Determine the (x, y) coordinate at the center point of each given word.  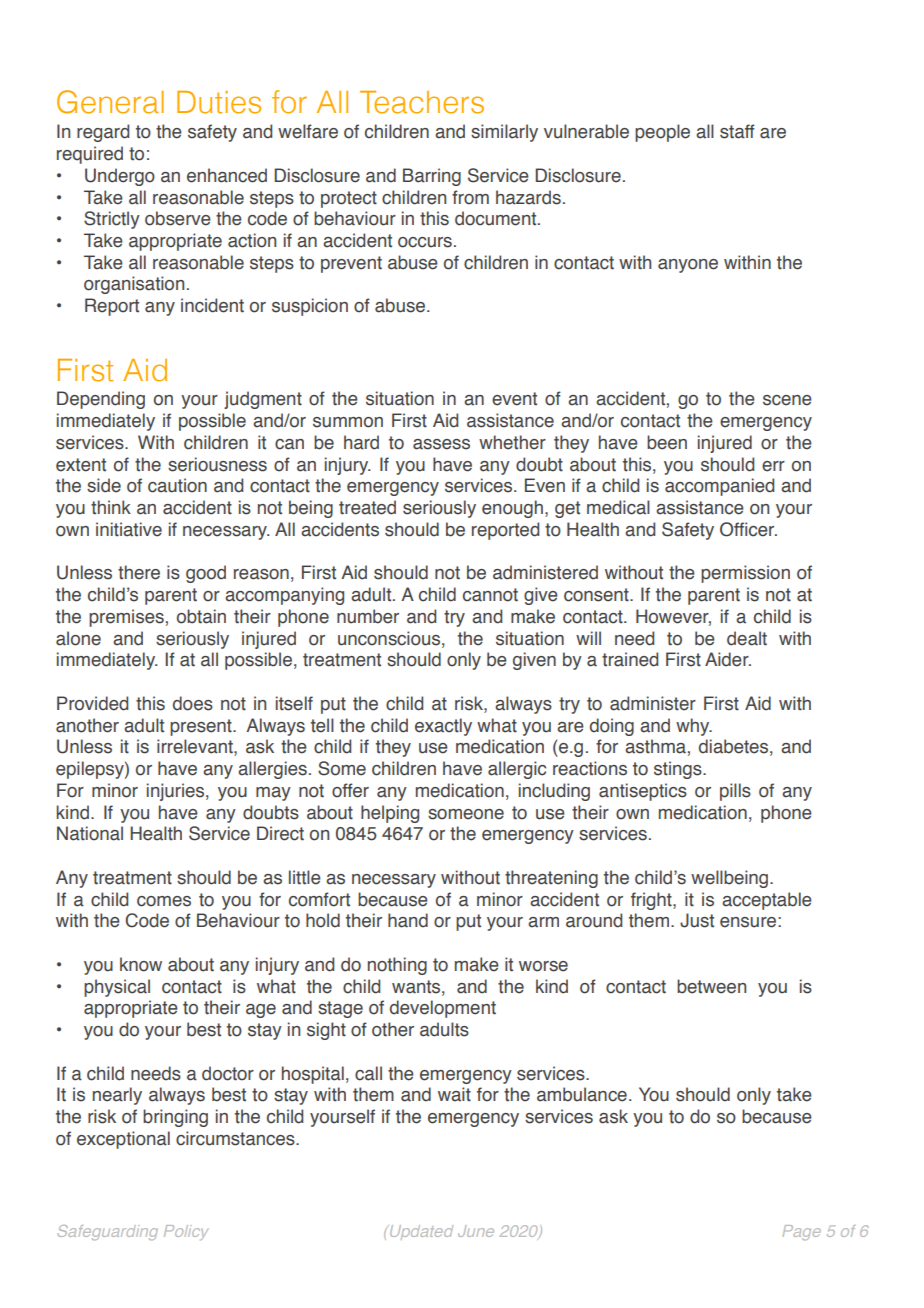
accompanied (719, 487)
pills (735, 792)
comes (164, 901)
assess (441, 444)
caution (177, 485)
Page (802, 1232)
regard (103, 133)
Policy (186, 1232)
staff (737, 131)
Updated (420, 1232)
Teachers (422, 102)
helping (390, 814)
